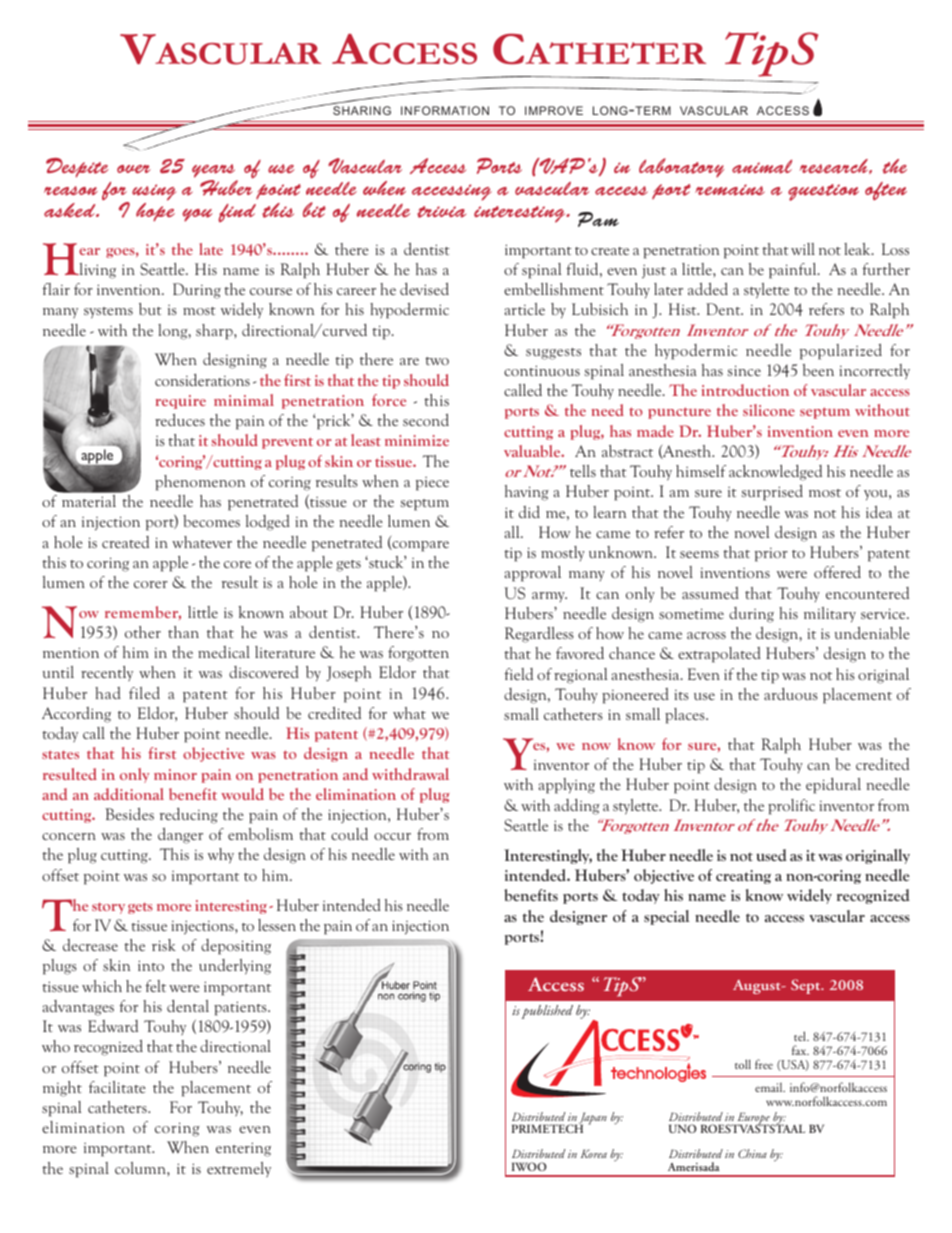 This image has width=952, height=1233. What do you see at coordinates (143, 632) in the image?
I see `other` at bounding box center [143, 632].
